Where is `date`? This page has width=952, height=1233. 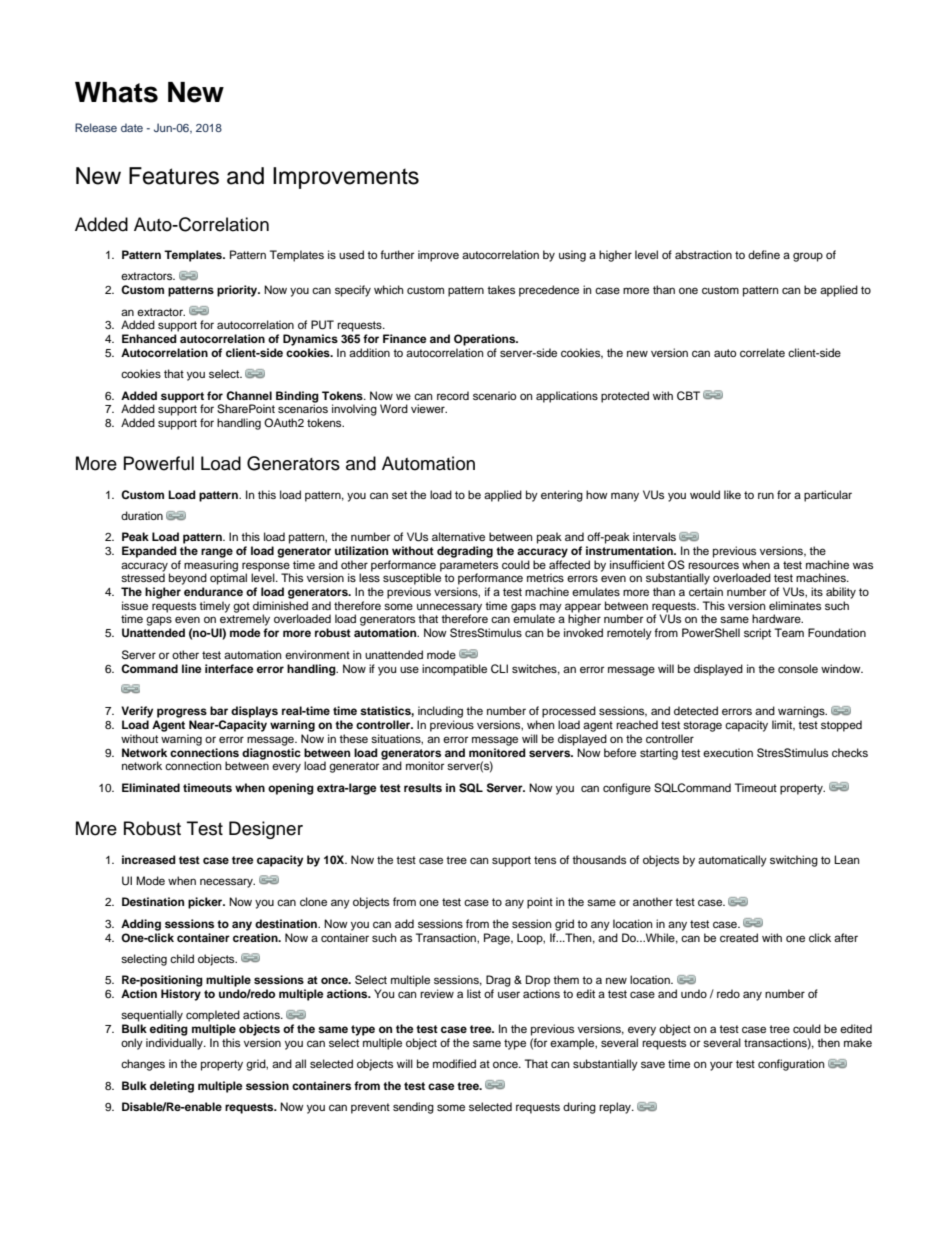 date is located at coordinates (132, 127).
